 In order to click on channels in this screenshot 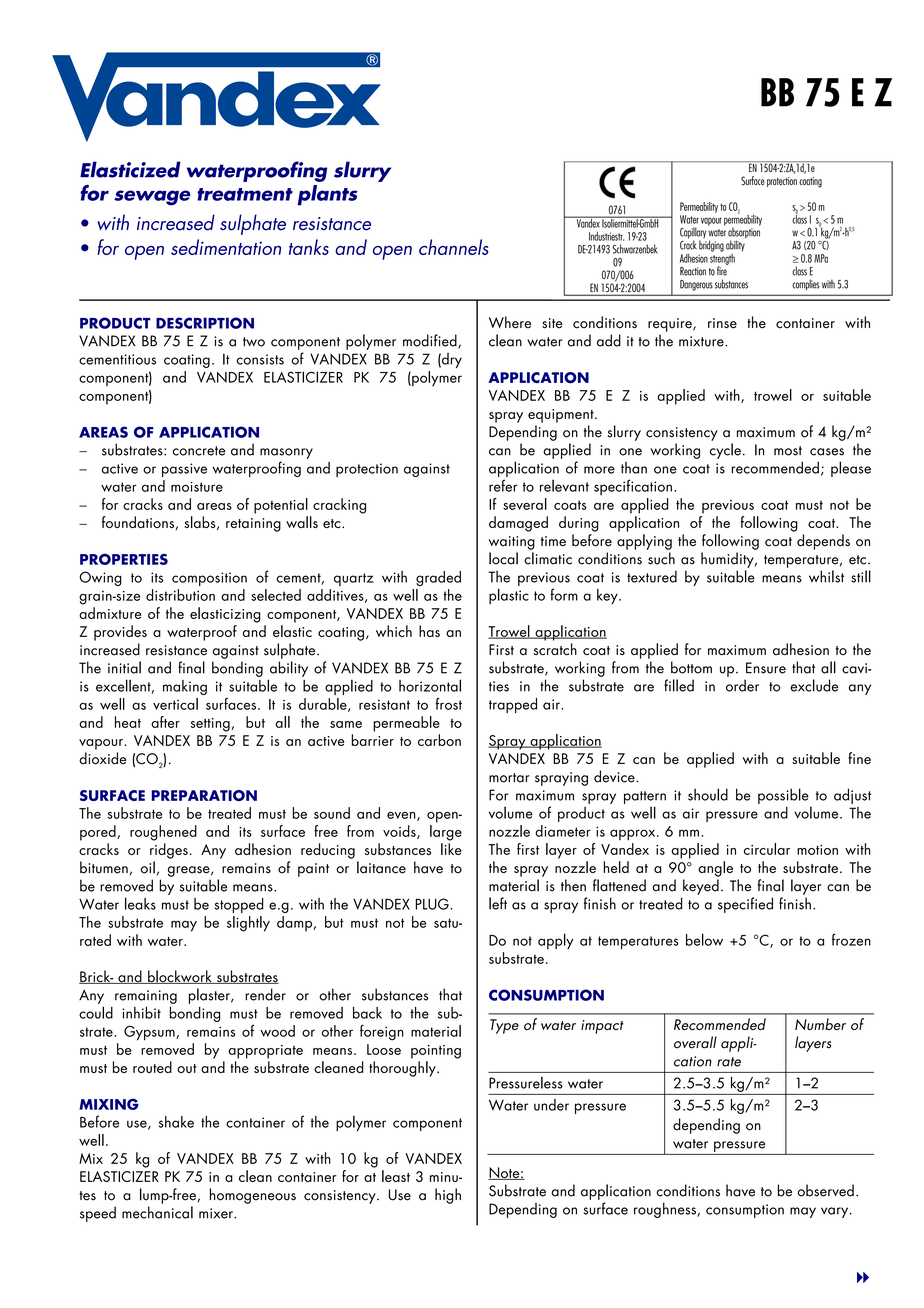, I will do `click(453, 247)`.
